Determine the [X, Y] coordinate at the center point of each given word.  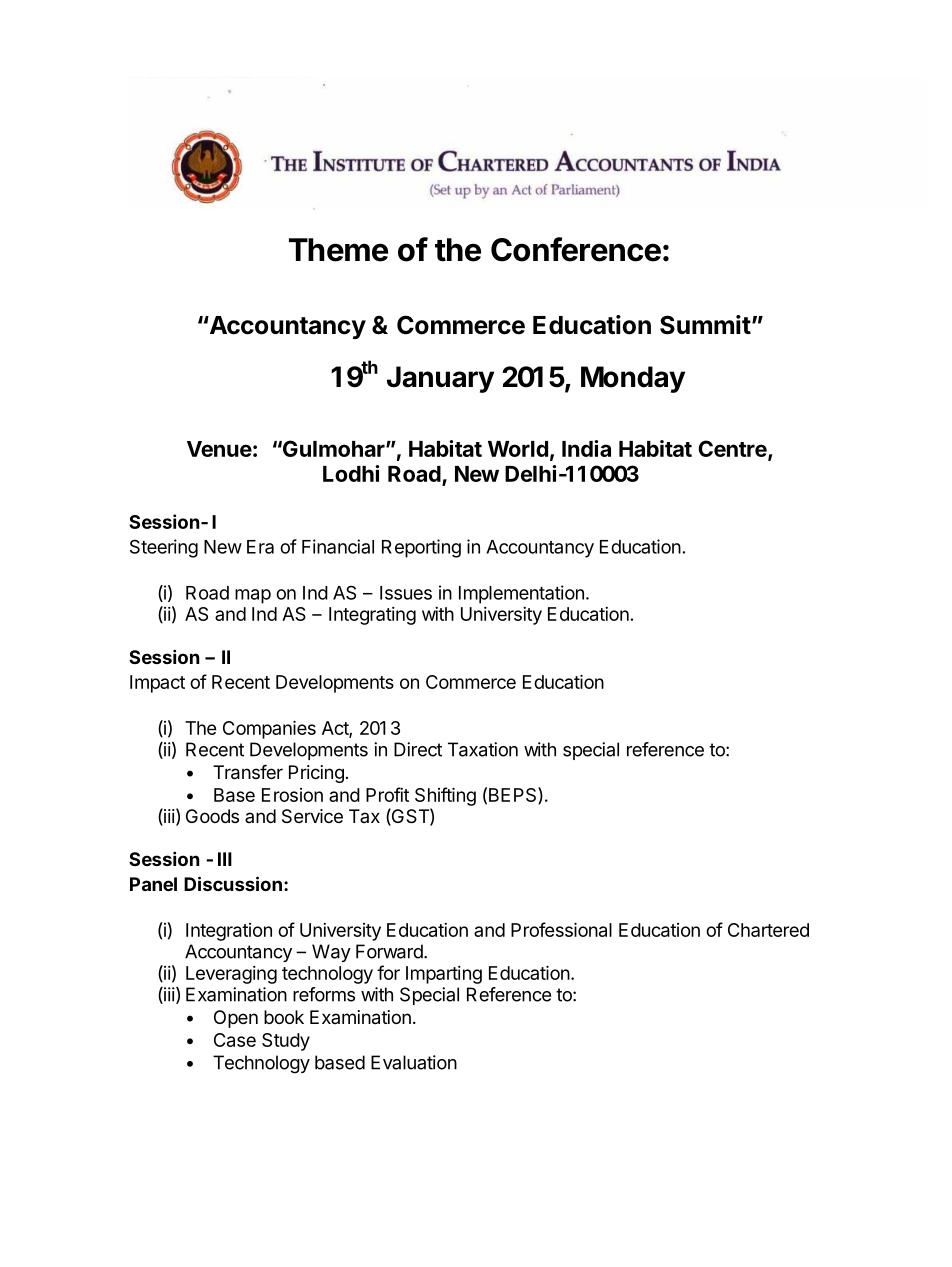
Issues [406, 593]
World [518, 449]
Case [235, 1040]
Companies [269, 730]
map [253, 596]
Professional [561, 929]
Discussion [233, 883]
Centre [732, 448]
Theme [338, 250]
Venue [219, 449]
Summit [705, 325]
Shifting [445, 796]
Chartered [768, 930]
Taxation [483, 749]
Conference [576, 249]
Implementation [521, 594]
